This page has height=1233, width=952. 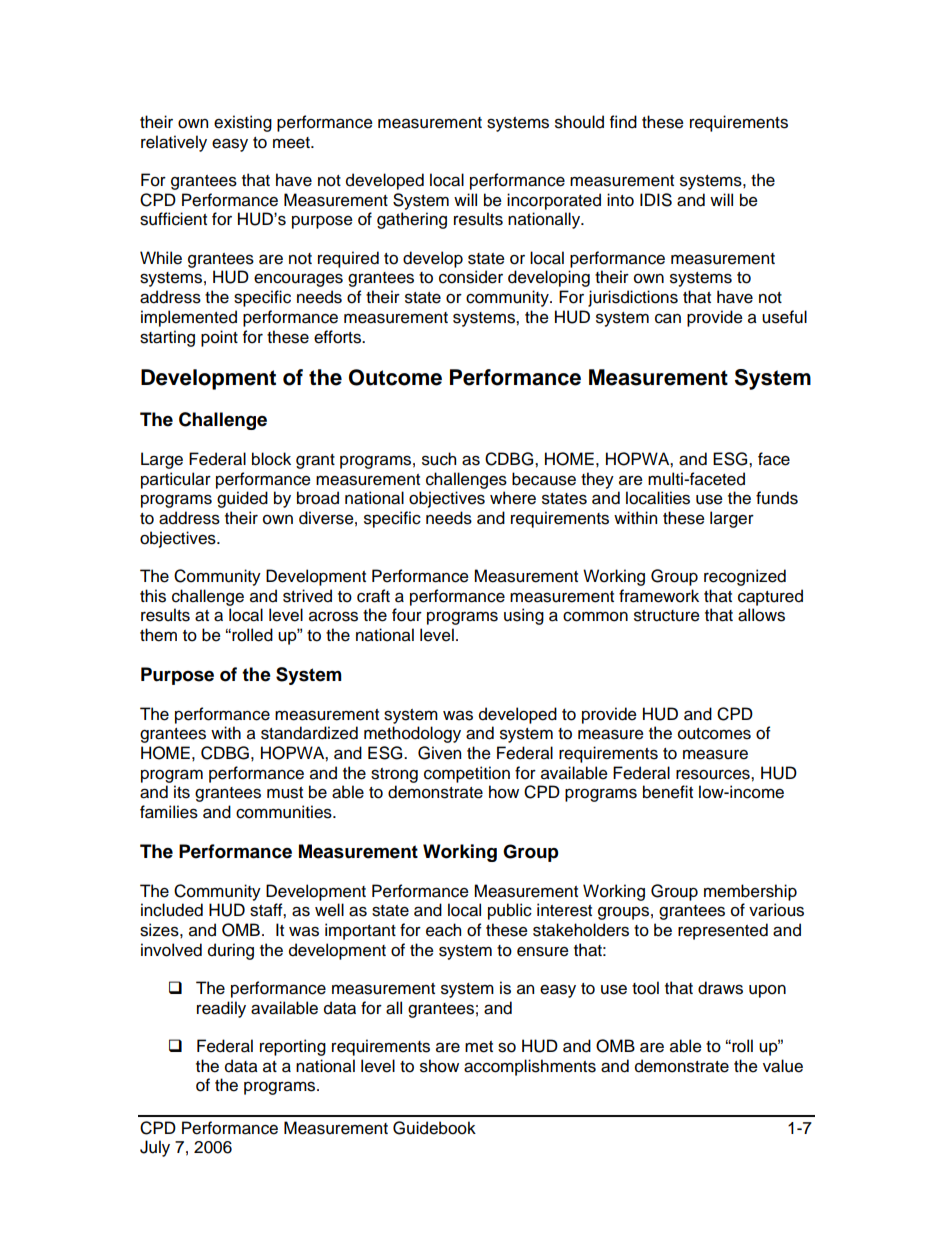 What do you see at coordinates (750, 892) in the page?
I see `membership` at bounding box center [750, 892].
